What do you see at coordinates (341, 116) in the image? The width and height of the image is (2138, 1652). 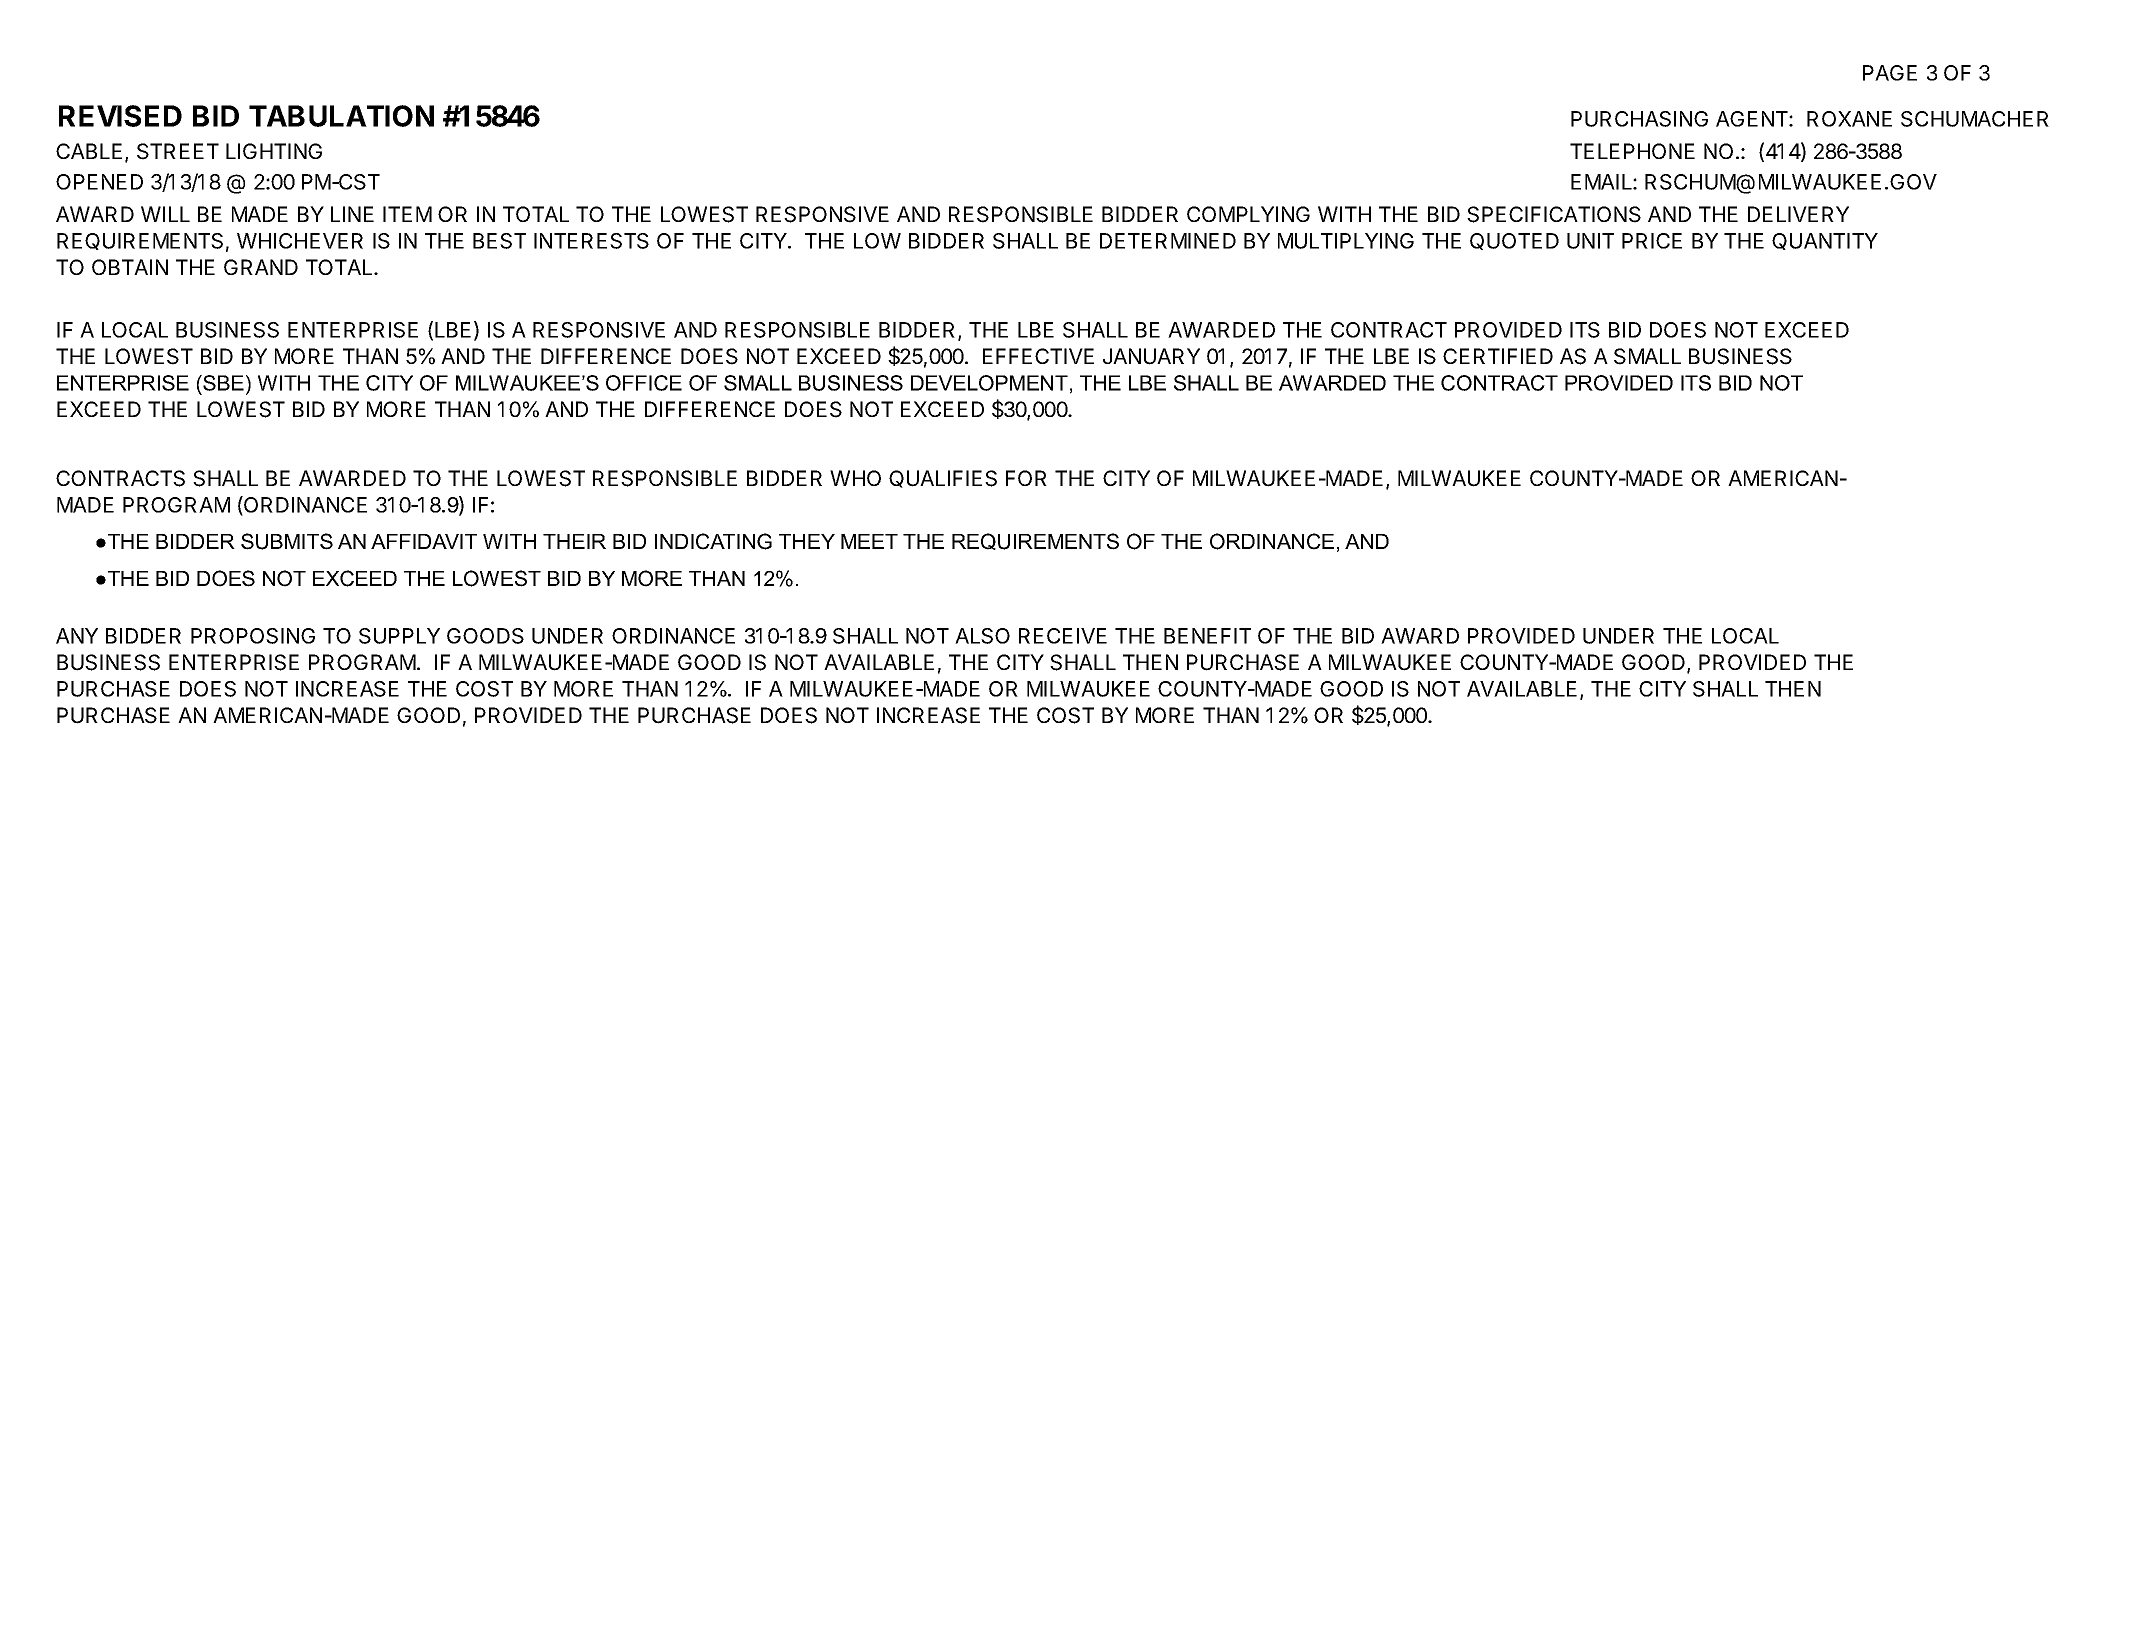 I see `TABULATION` at bounding box center [341, 116].
